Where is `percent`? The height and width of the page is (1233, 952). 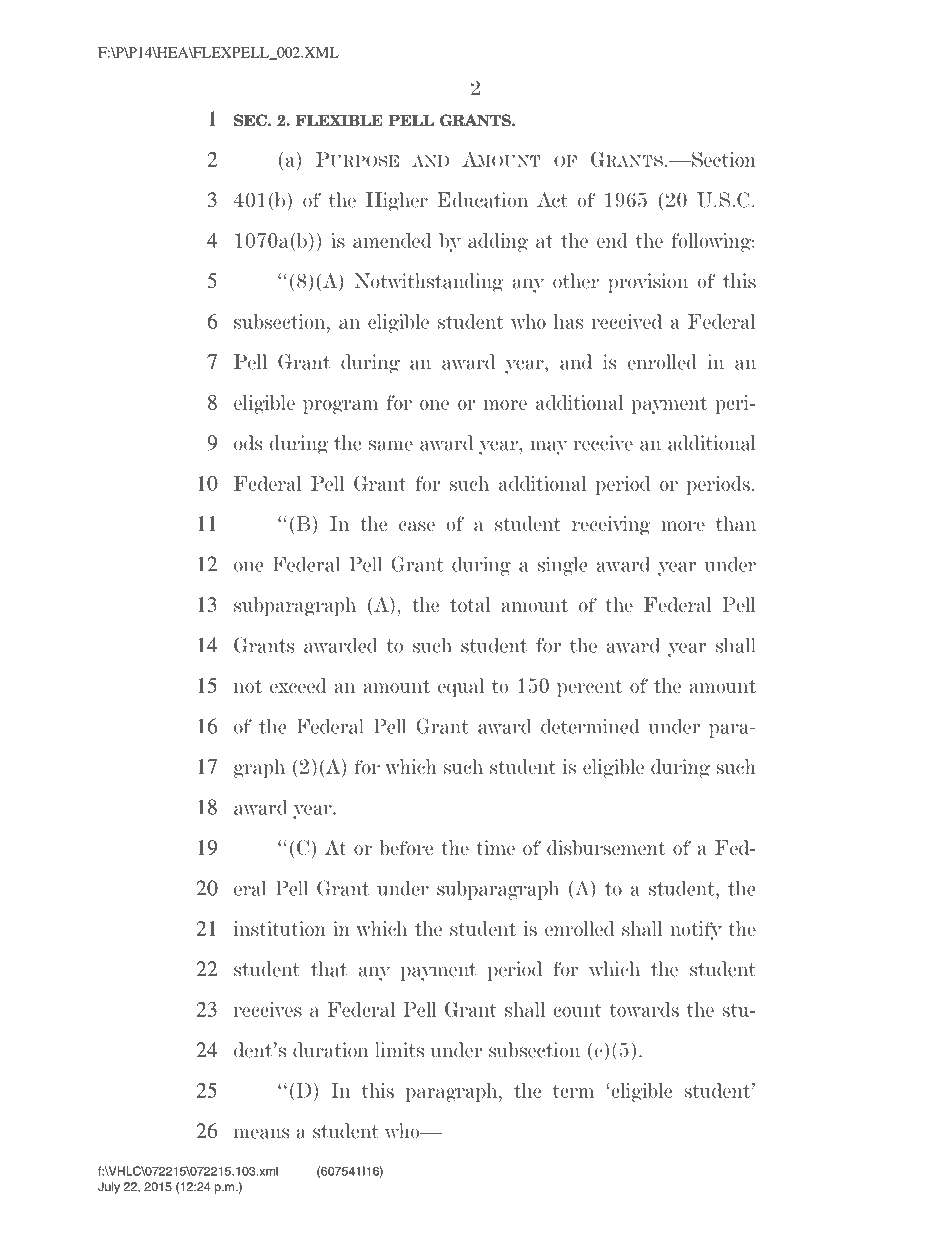
percent is located at coordinates (589, 688).
